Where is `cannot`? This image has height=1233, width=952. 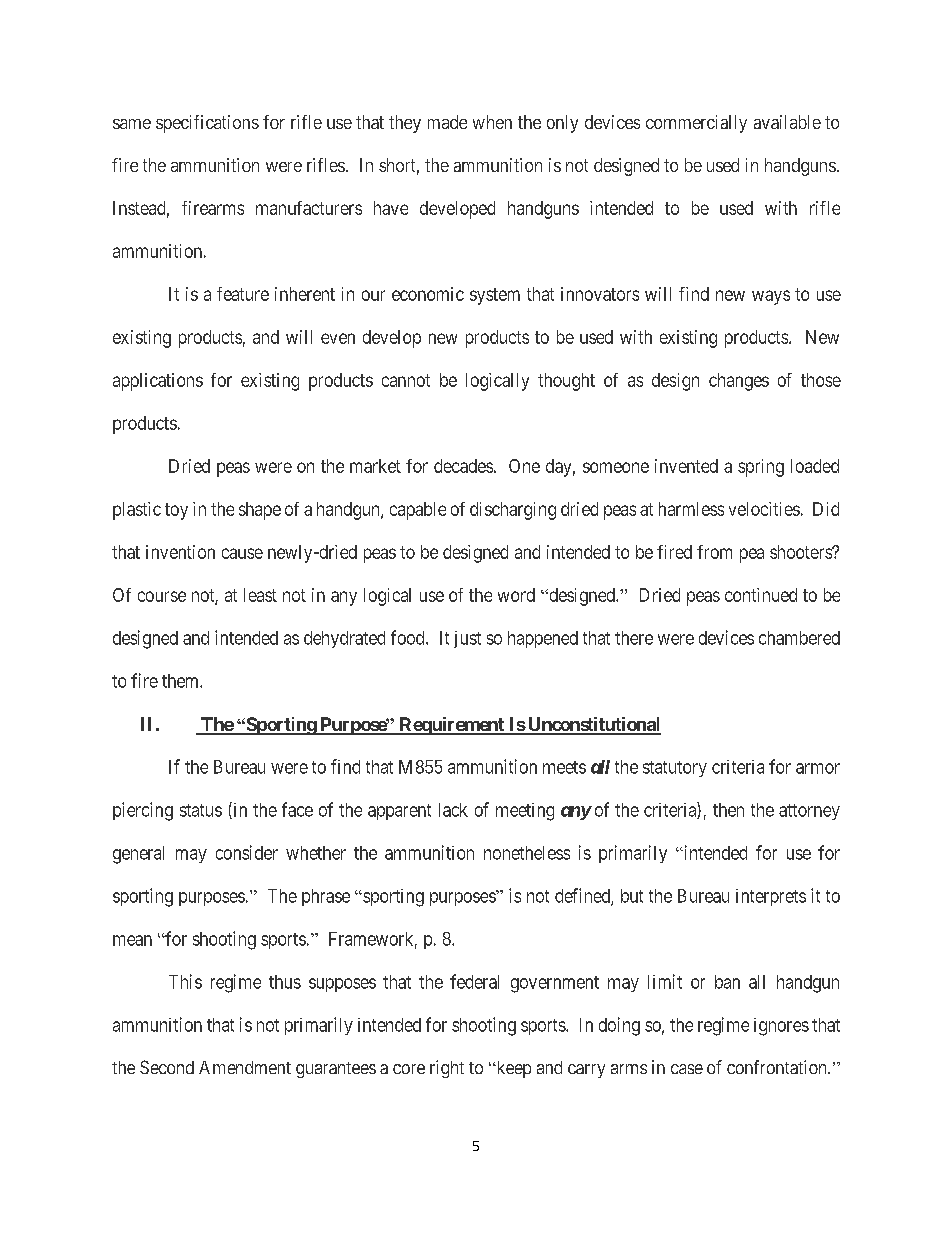 cannot is located at coordinates (406, 380).
